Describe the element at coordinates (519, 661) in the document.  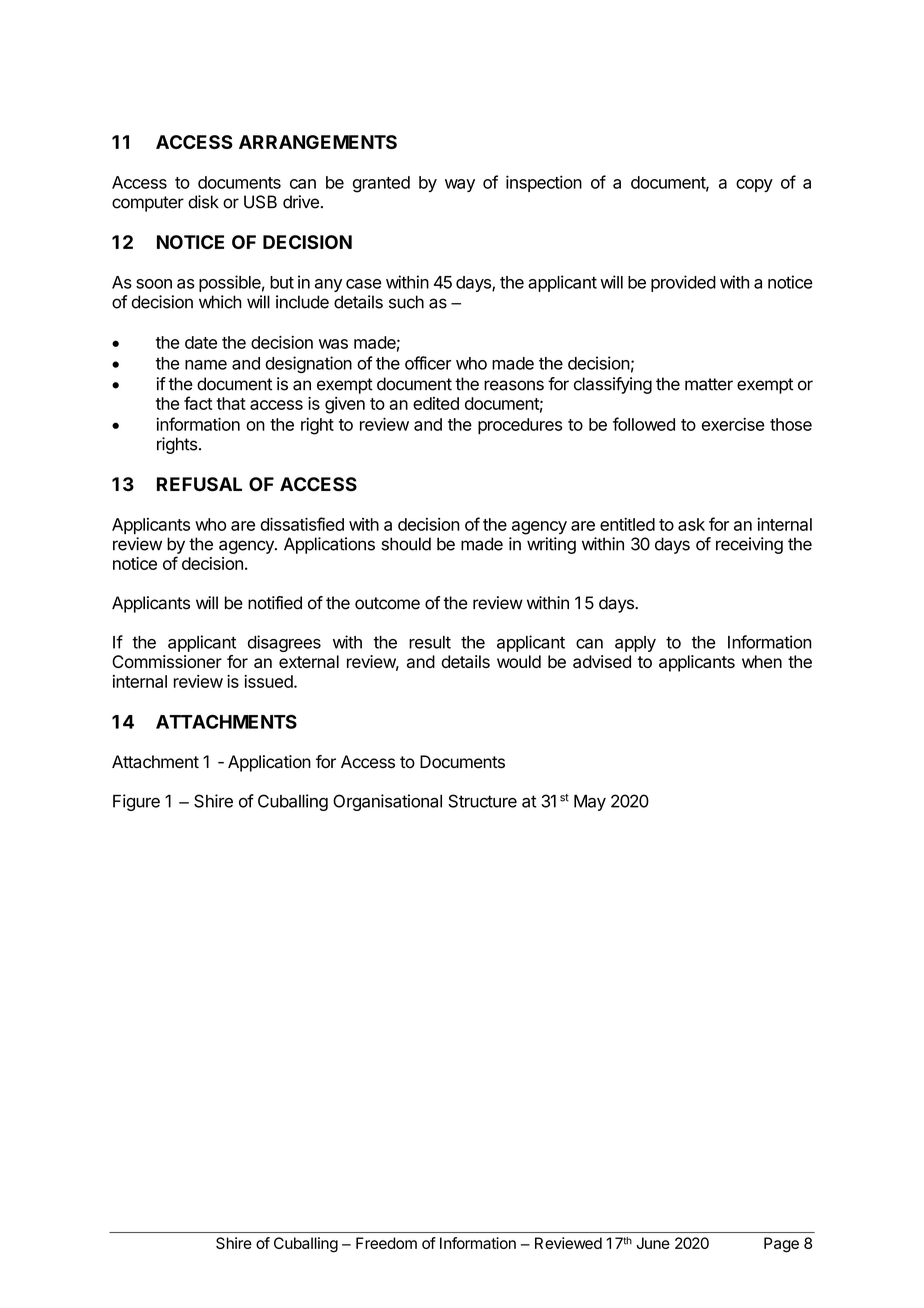
I see `would` at that location.
